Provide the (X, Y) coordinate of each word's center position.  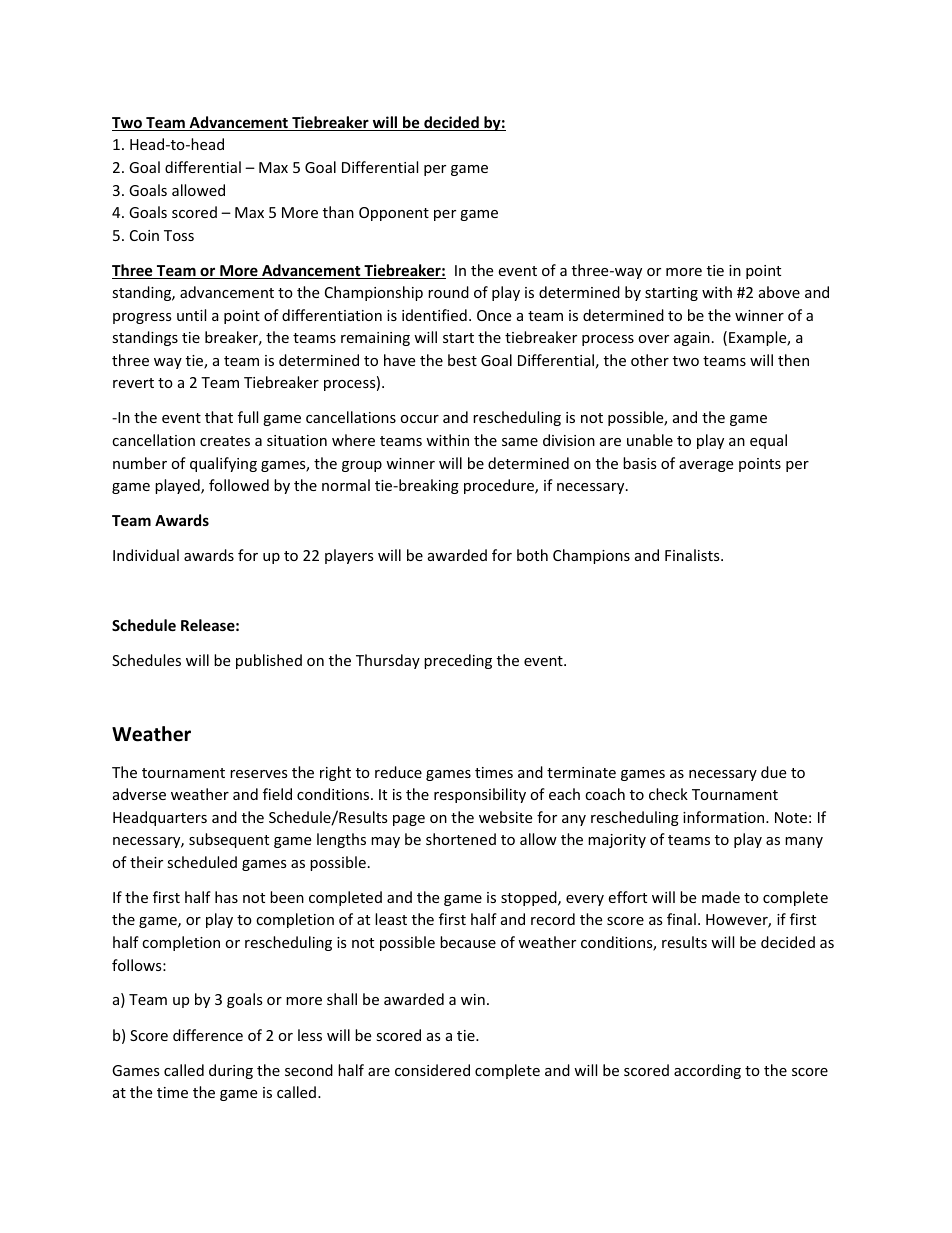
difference (208, 1035)
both (532, 555)
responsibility (480, 795)
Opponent (394, 214)
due (773, 772)
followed (239, 485)
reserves (259, 774)
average (706, 466)
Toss (179, 235)
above (779, 292)
